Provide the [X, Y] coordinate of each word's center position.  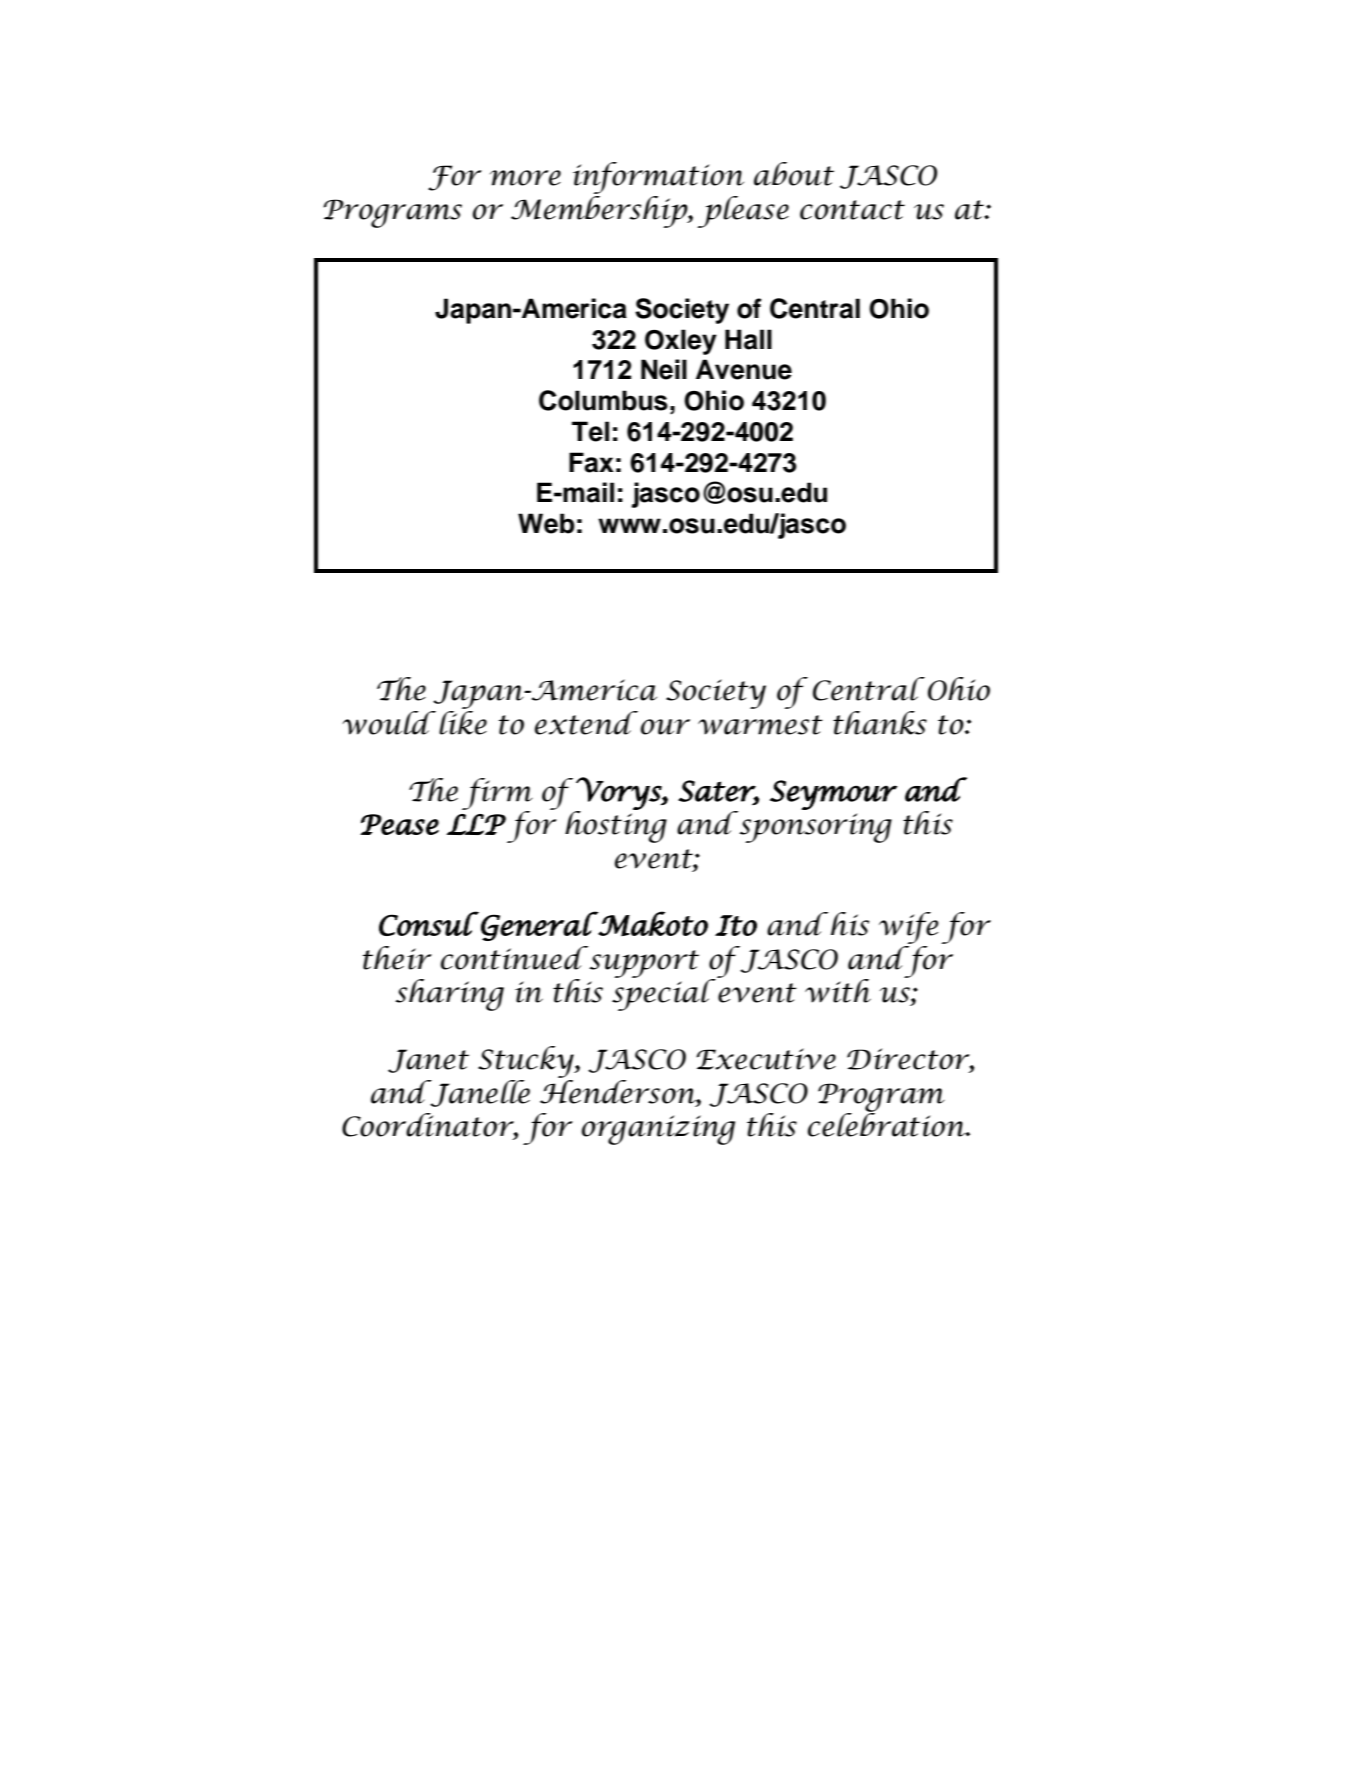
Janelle [479, 1093]
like [463, 721]
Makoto [652, 923]
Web [546, 523]
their [397, 958]
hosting [616, 826]
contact [852, 210]
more [525, 178]
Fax [591, 462]
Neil [664, 369]
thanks [880, 723]
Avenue [744, 369]
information [658, 178]
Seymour [833, 795]
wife [908, 928]
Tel [590, 431]
